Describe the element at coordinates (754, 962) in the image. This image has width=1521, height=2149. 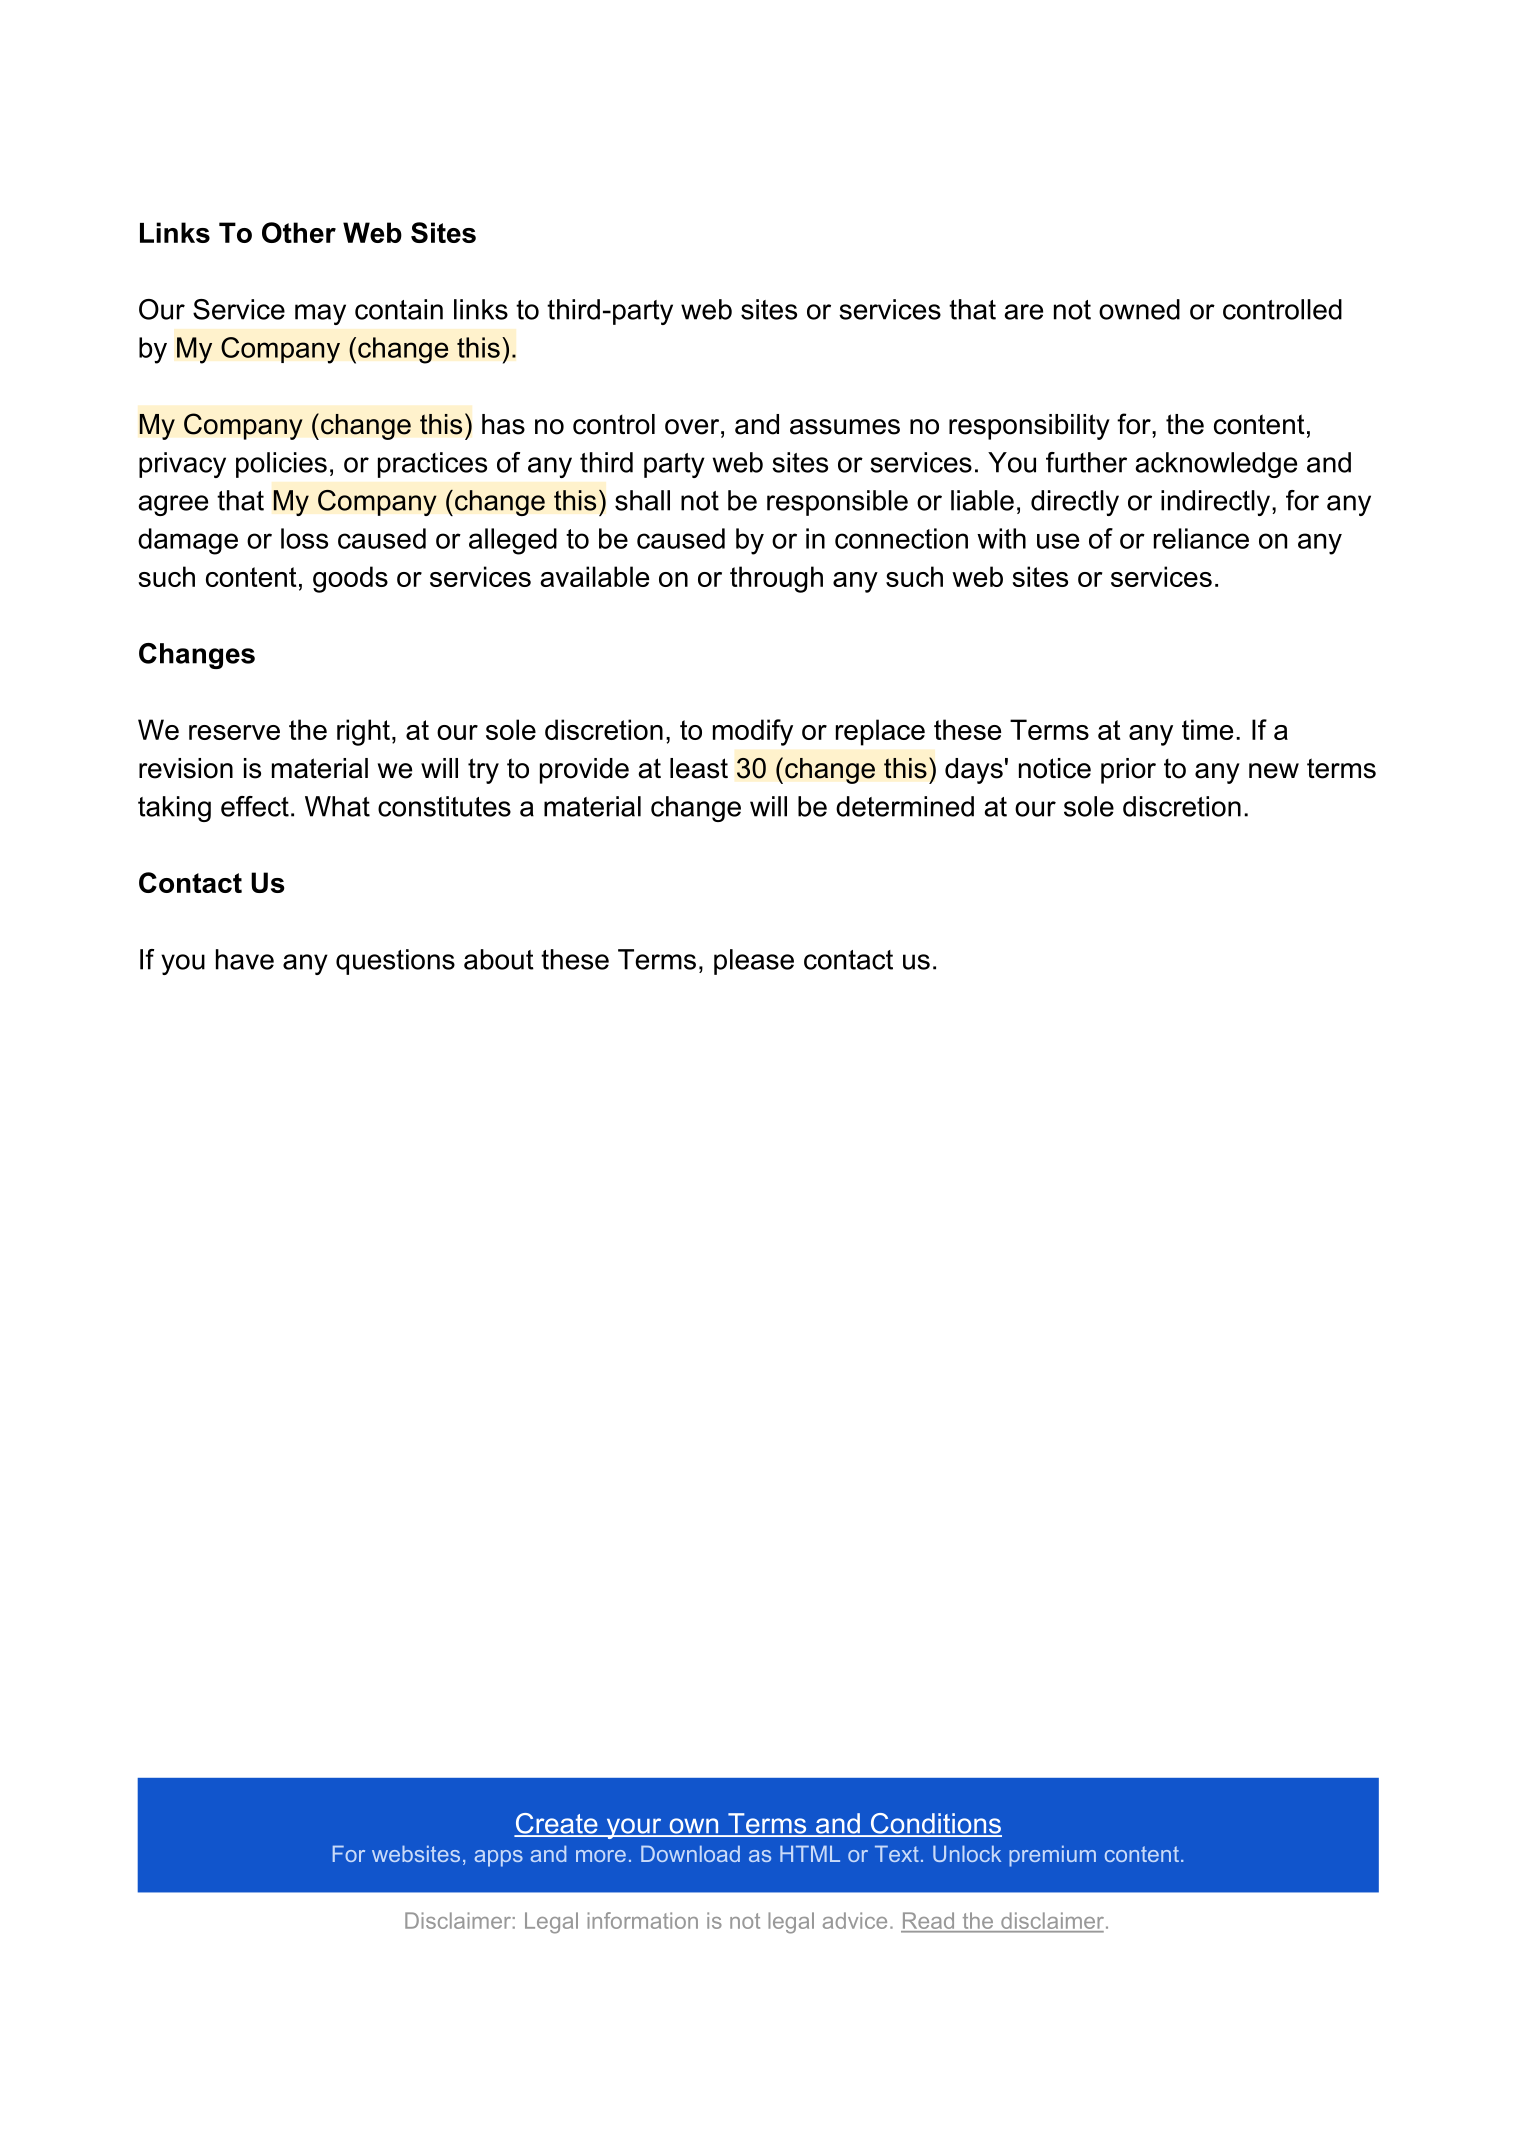
I see `please` at that location.
